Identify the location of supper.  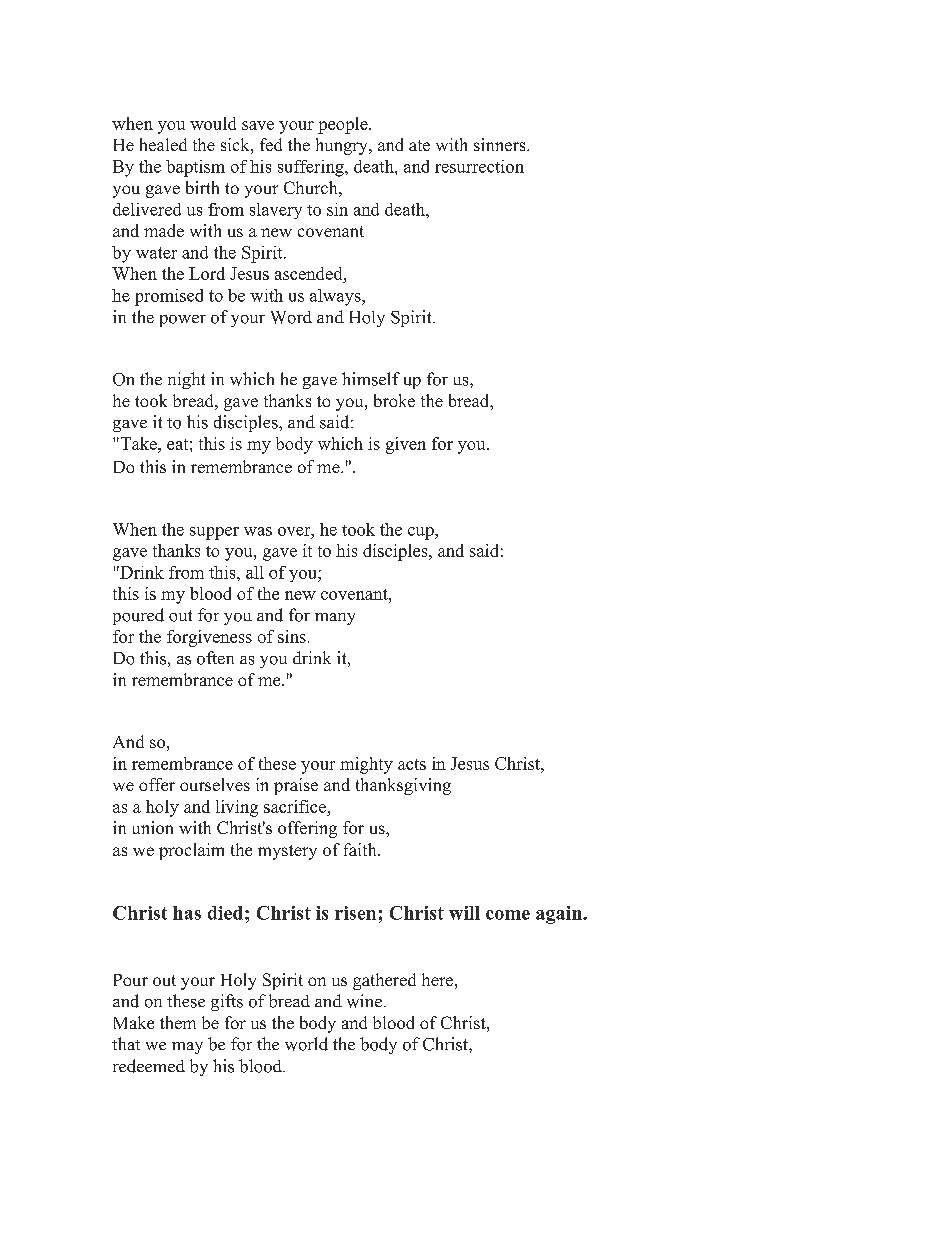
(214, 533).
